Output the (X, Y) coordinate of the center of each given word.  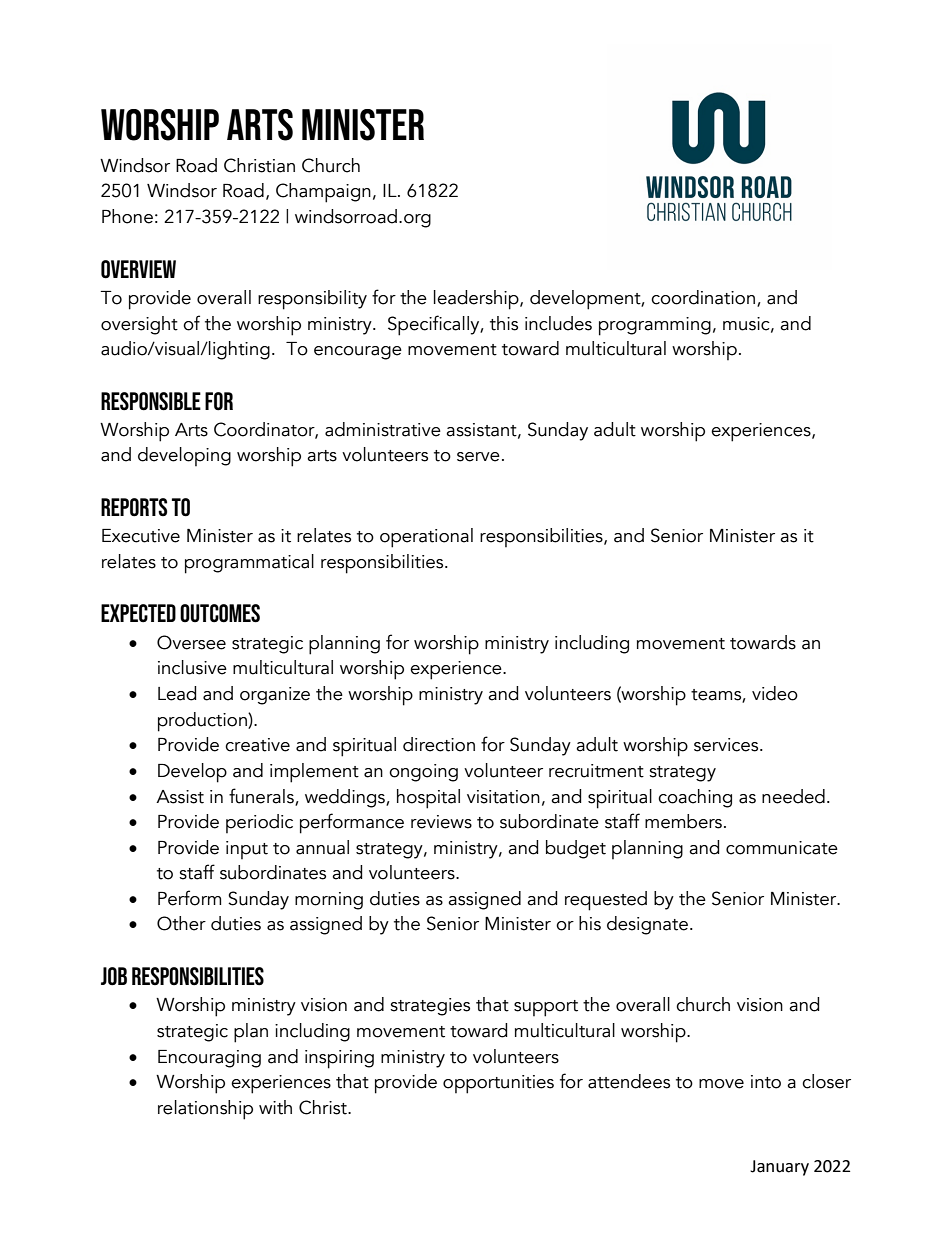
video (775, 693)
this (504, 323)
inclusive (192, 667)
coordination (703, 297)
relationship (205, 1110)
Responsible (151, 401)
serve (478, 457)
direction (439, 744)
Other (181, 923)
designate (647, 925)
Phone (127, 216)
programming (655, 326)
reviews (441, 822)
